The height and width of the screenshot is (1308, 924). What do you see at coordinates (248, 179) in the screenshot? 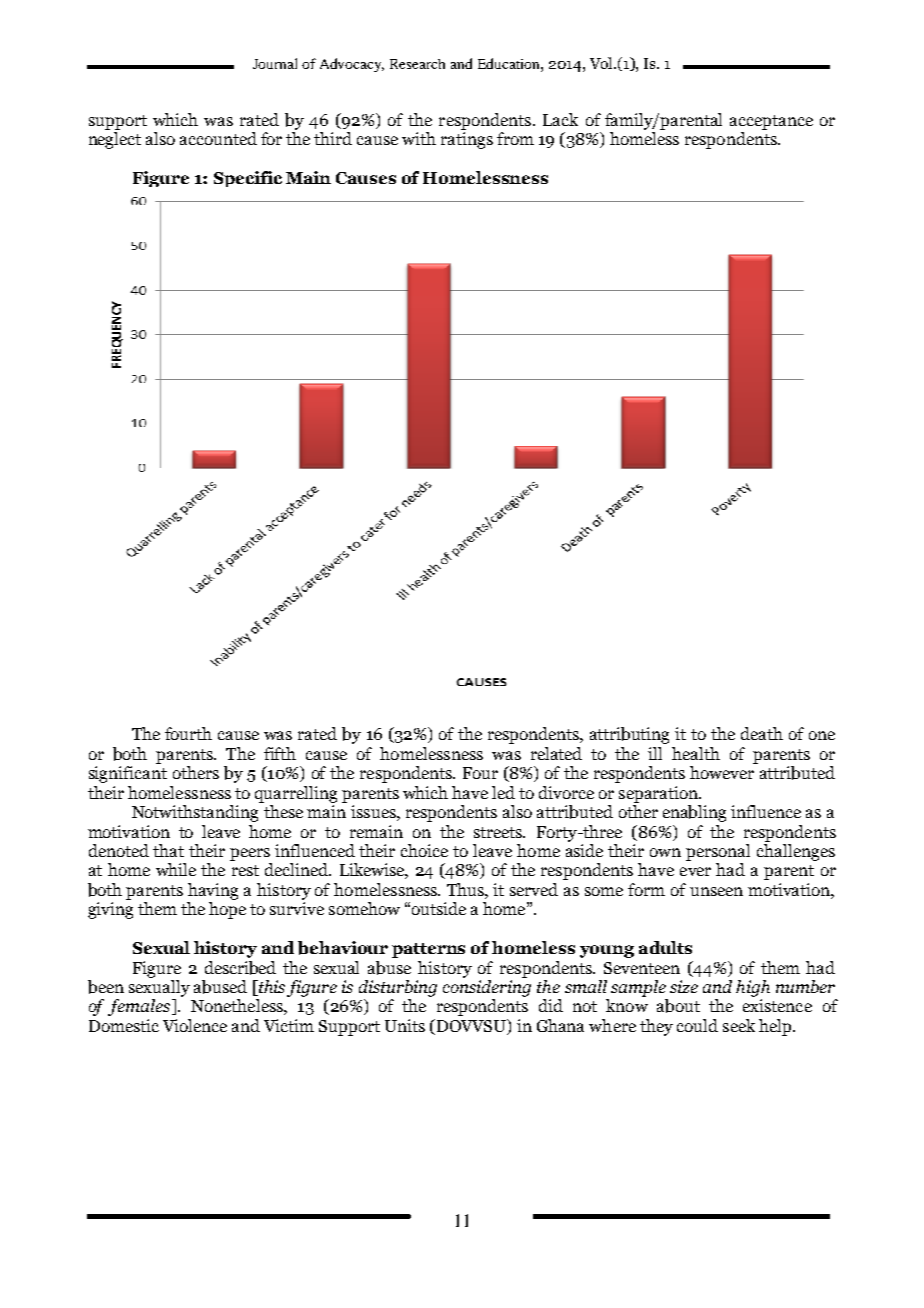
I see `Specific` at bounding box center [248, 179].
